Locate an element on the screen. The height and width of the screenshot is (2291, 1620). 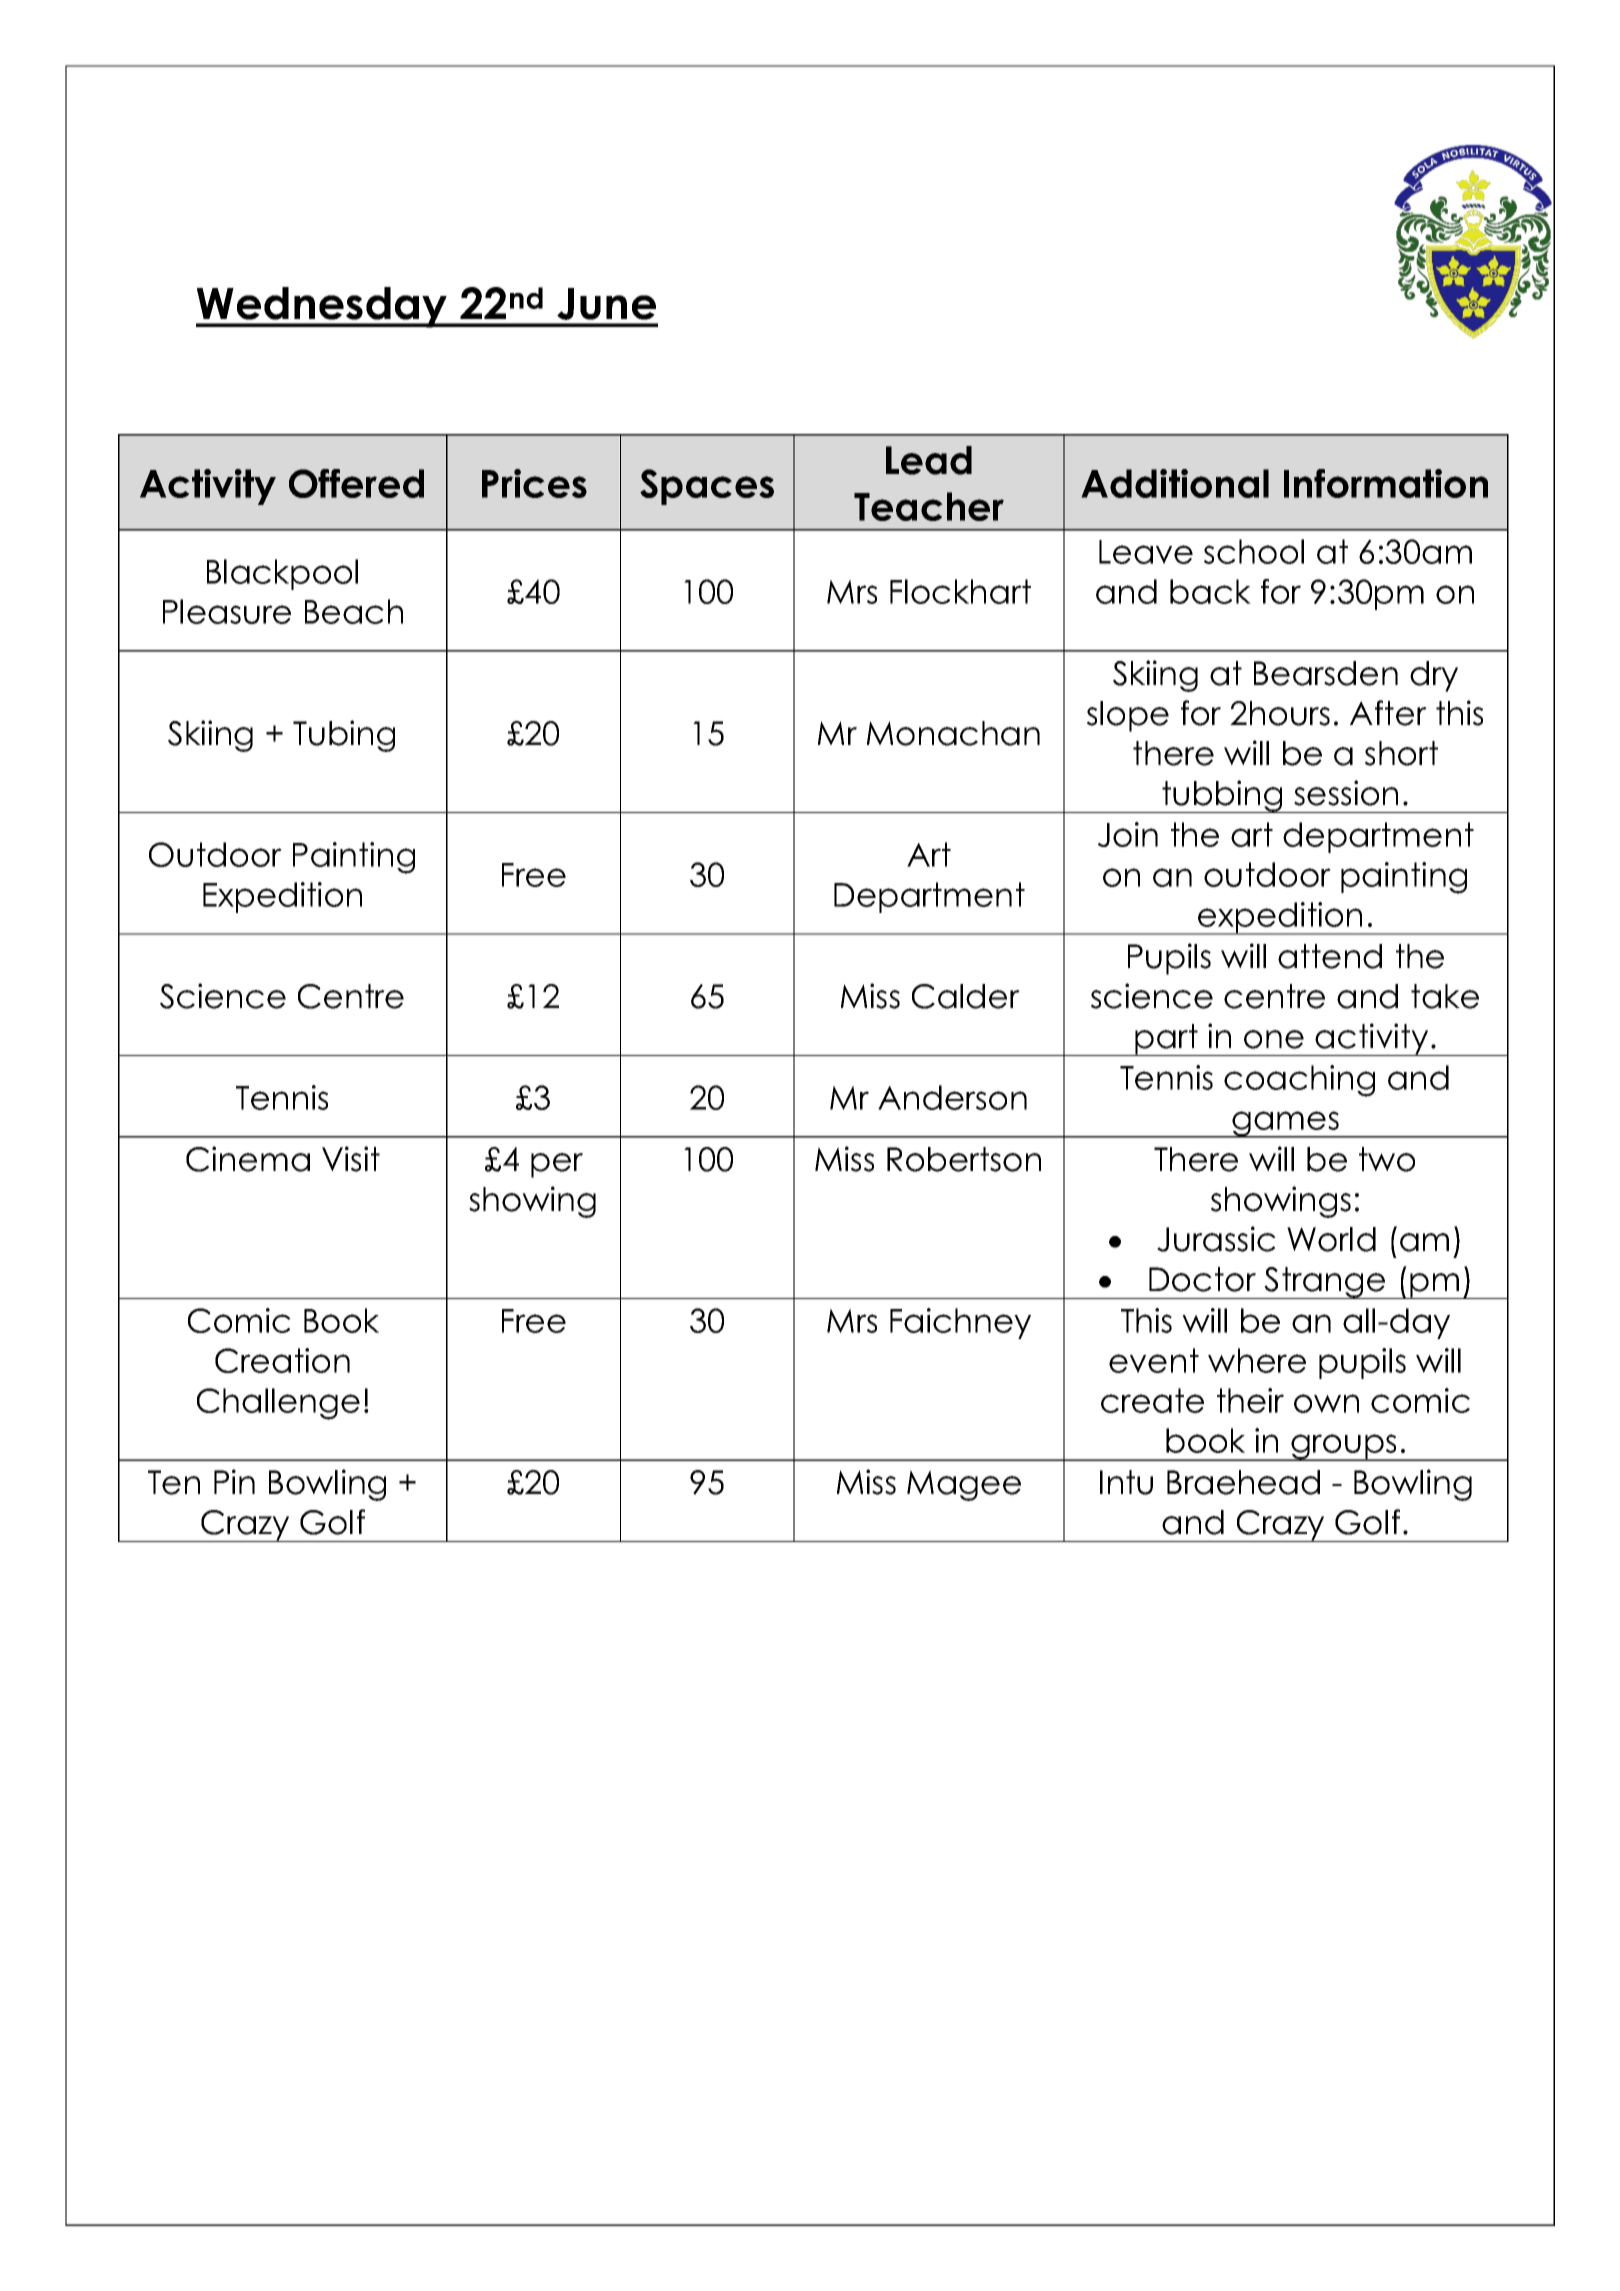
Lead is located at coordinates (929, 460).
